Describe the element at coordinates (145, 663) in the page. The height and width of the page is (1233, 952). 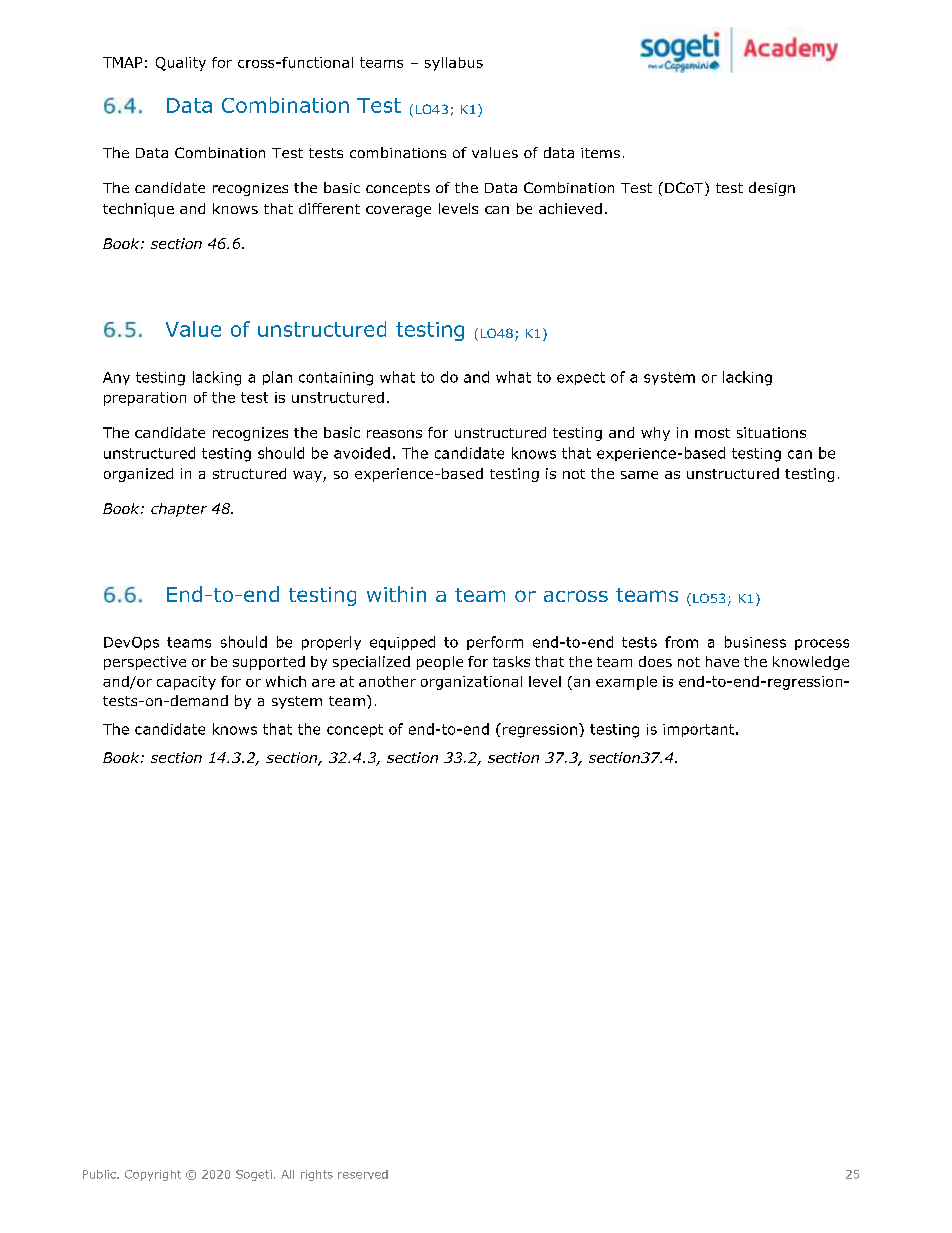
I see `perspective` at that location.
